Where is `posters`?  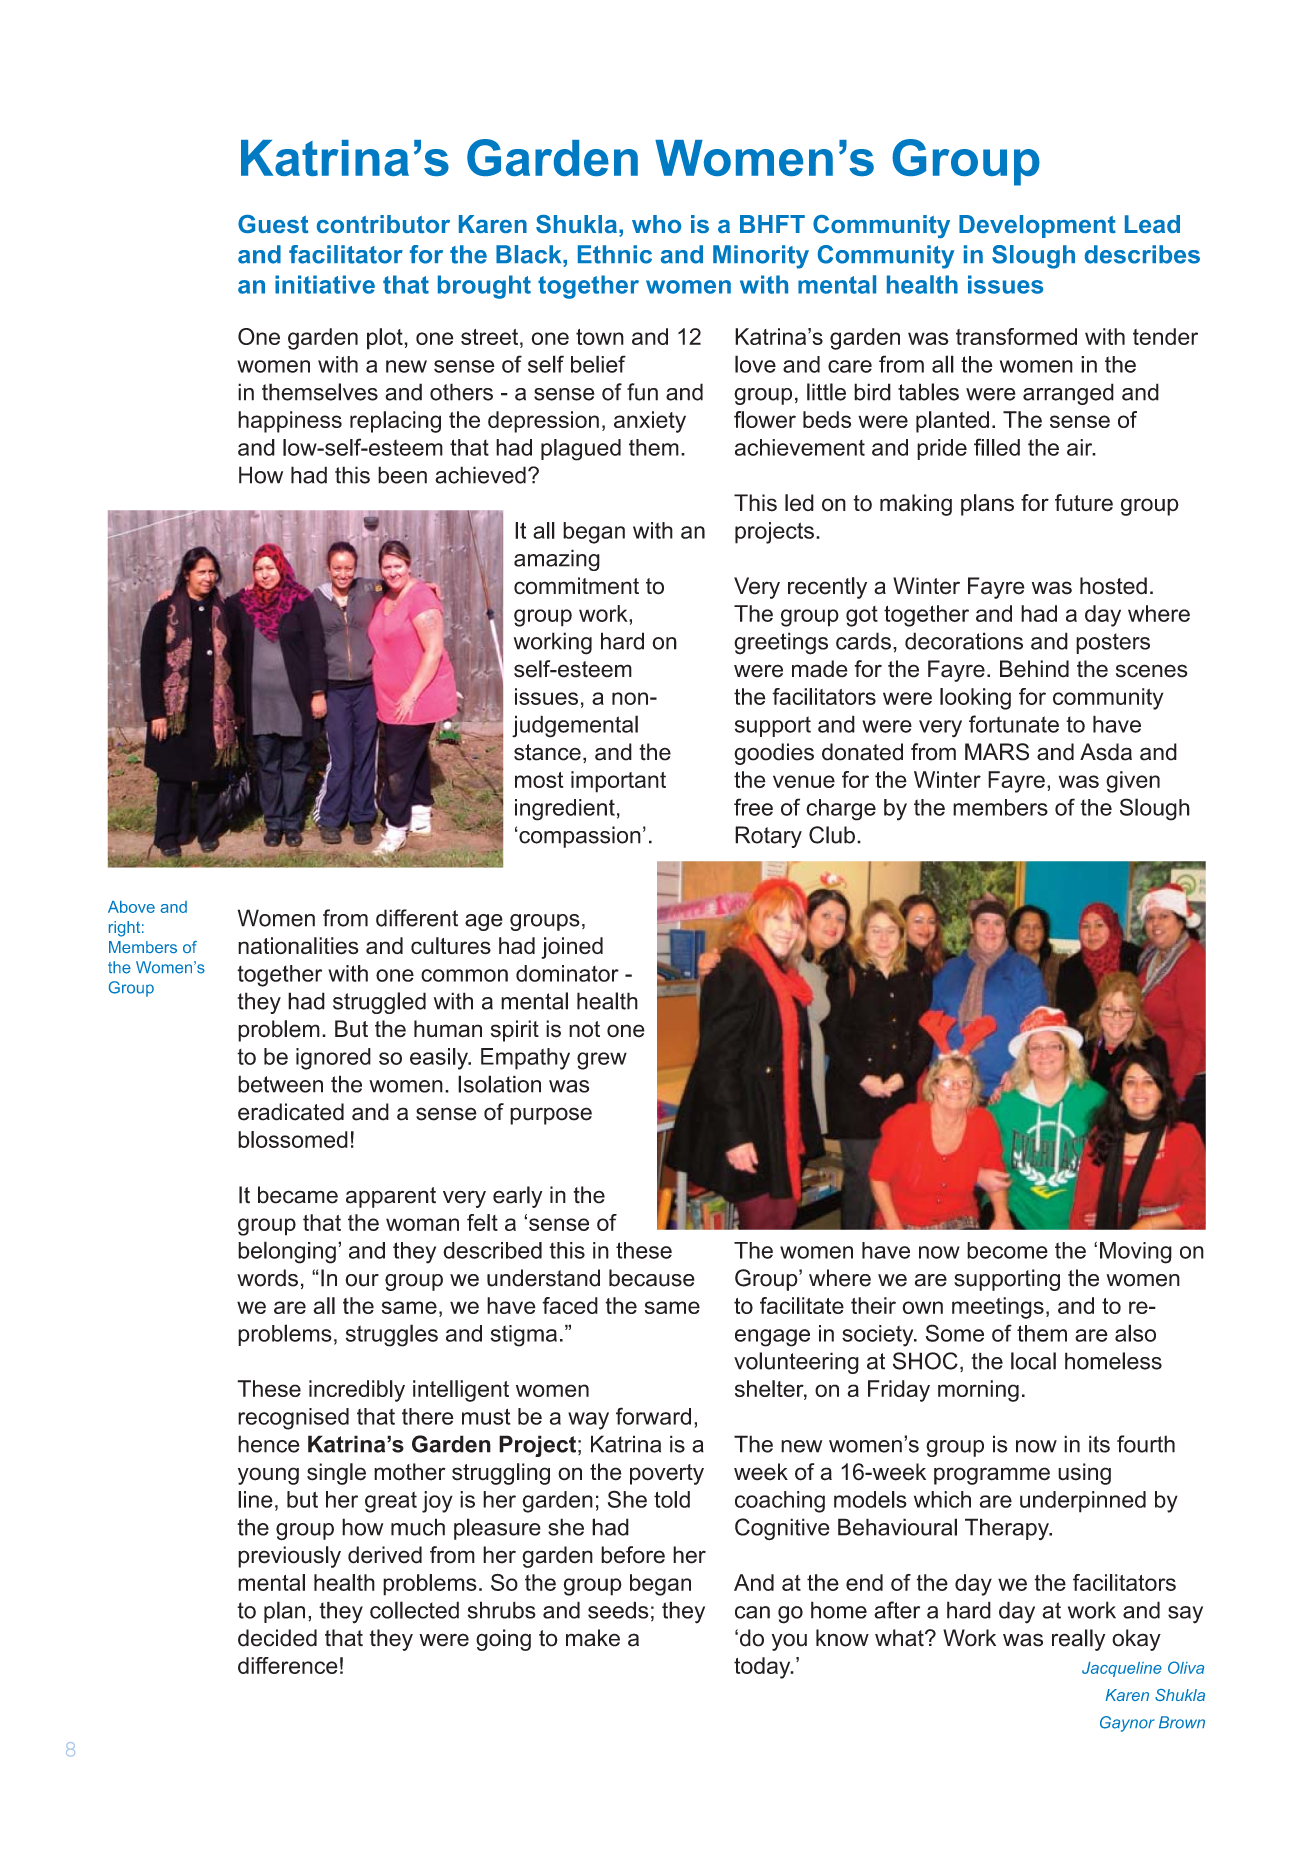
posters is located at coordinates (1113, 643).
